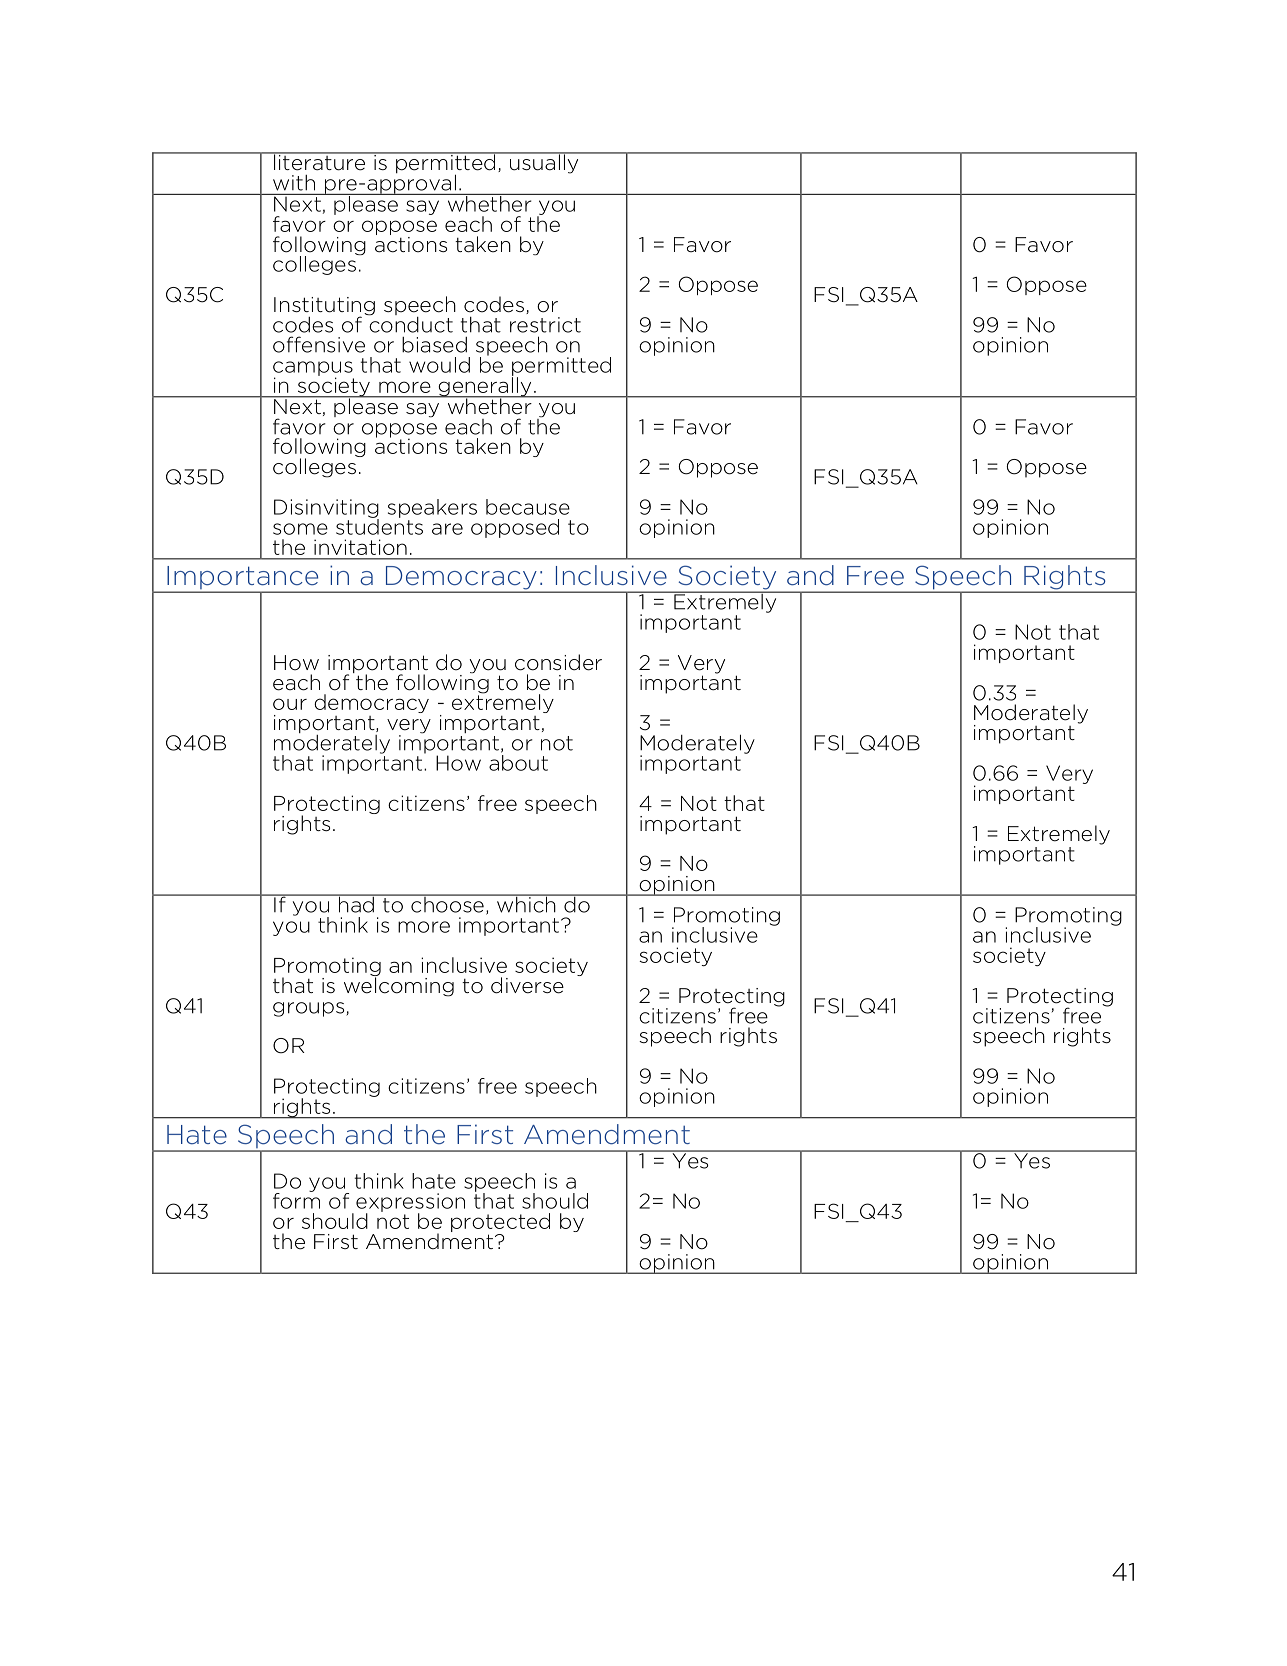 The image size is (1287, 1666). I want to click on our, so click(290, 704).
